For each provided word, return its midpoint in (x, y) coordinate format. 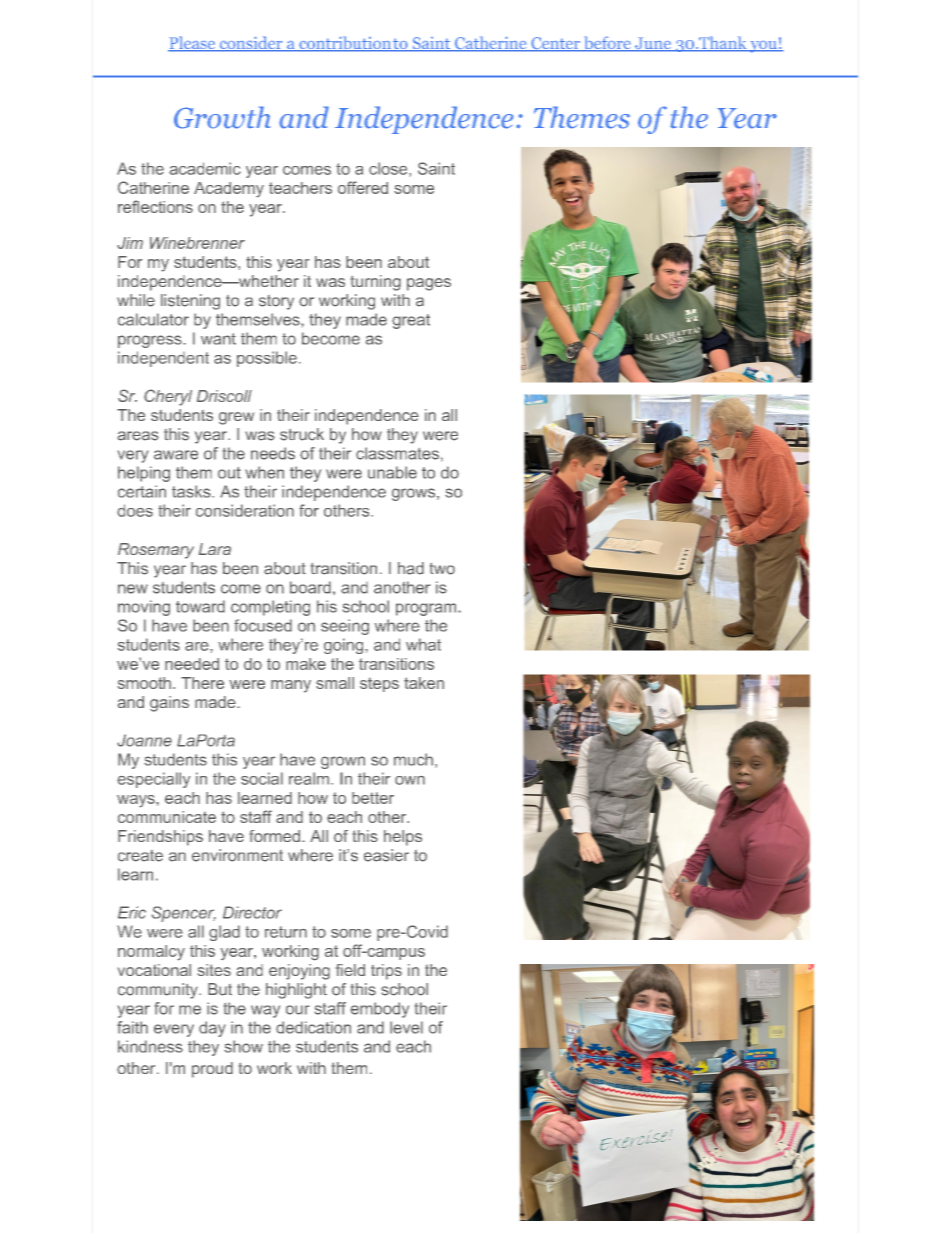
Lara (215, 549)
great (411, 321)
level (406, 1027)
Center (556, 44)
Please (192, 44)
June (653, 44)
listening (190, 302)
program (427, 609)
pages (429, 284)
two (442, 569)
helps (403, 838)
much (413, 759)
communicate (167, 817)
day (212, 1029)
